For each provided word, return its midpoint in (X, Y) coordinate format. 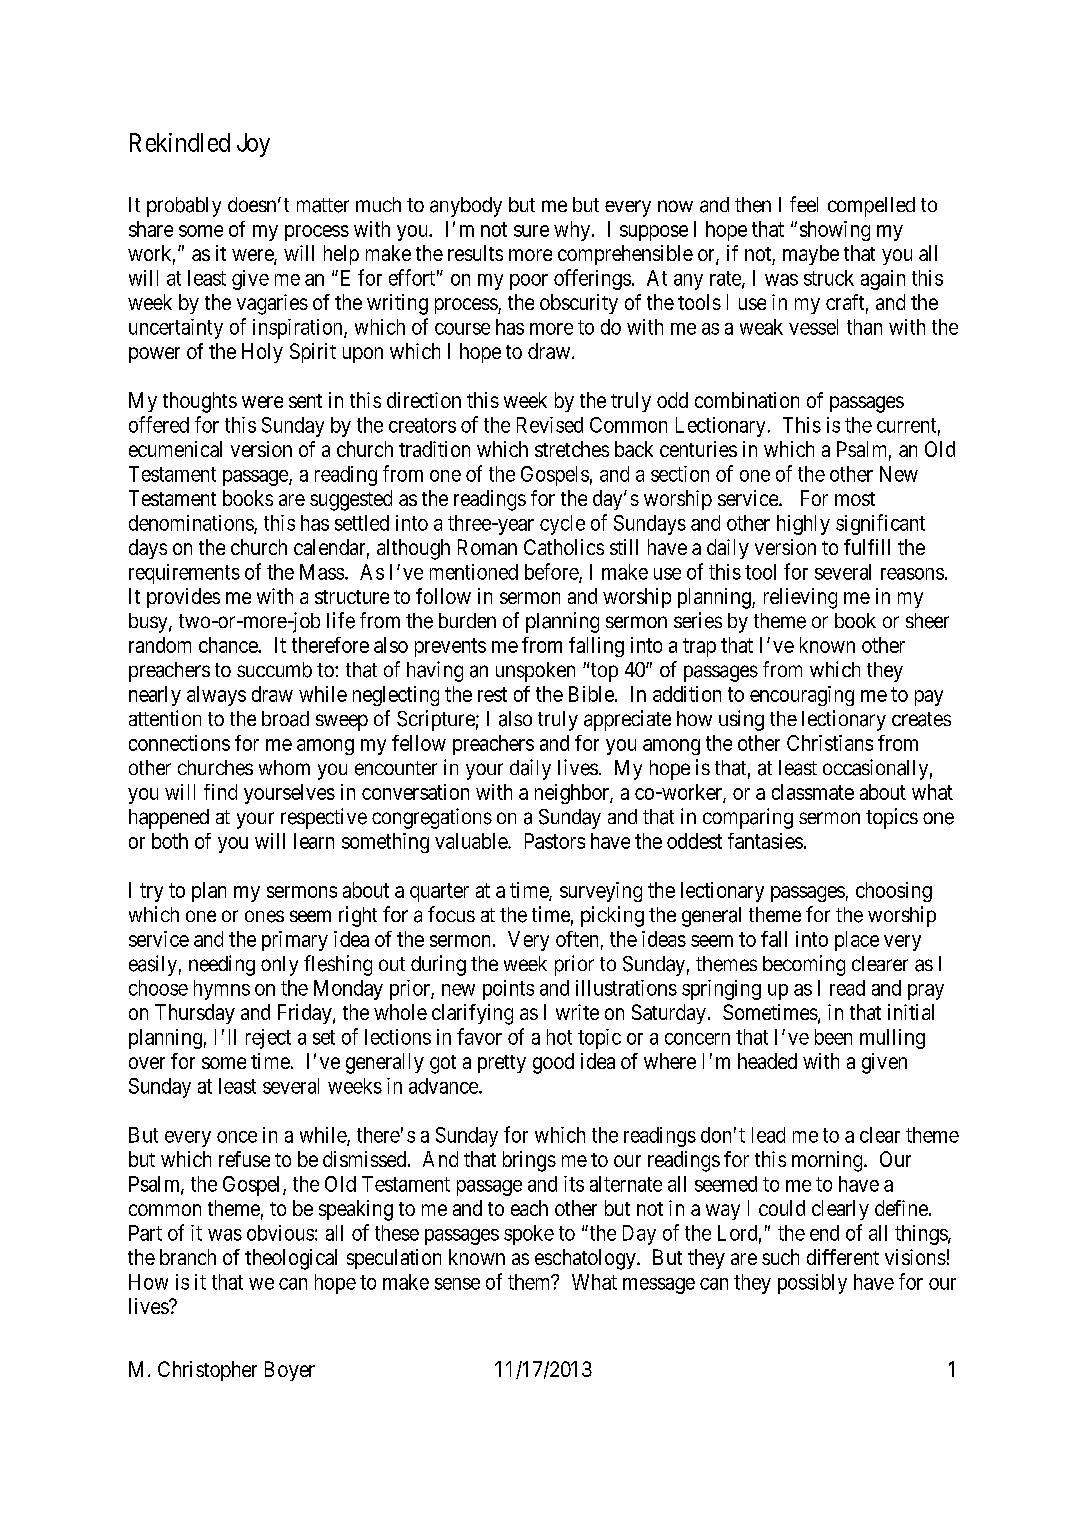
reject (268, 1039)
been (833, 1037)
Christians (830, 743)
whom (284, 767)
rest (492, 694)
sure (531, 231)
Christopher (207, 1371)
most (855, 499)
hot (559, 1037)
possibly (812, 1284)
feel (804, 204)
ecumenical (175, 449)
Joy (253, 145)
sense (457, 1284)
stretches (572, 449)
